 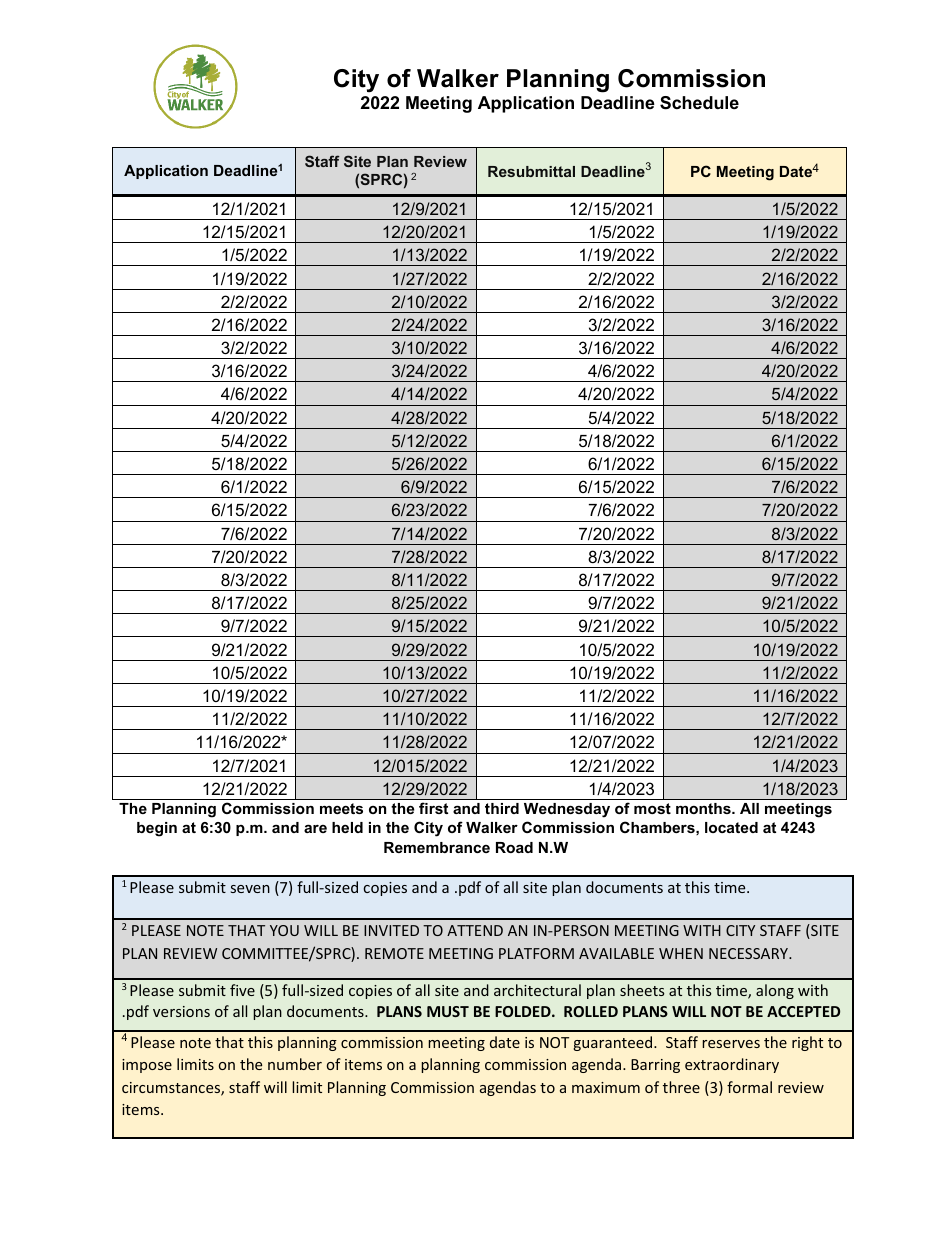 I want to click on Road, so click(x=514, y=847).
